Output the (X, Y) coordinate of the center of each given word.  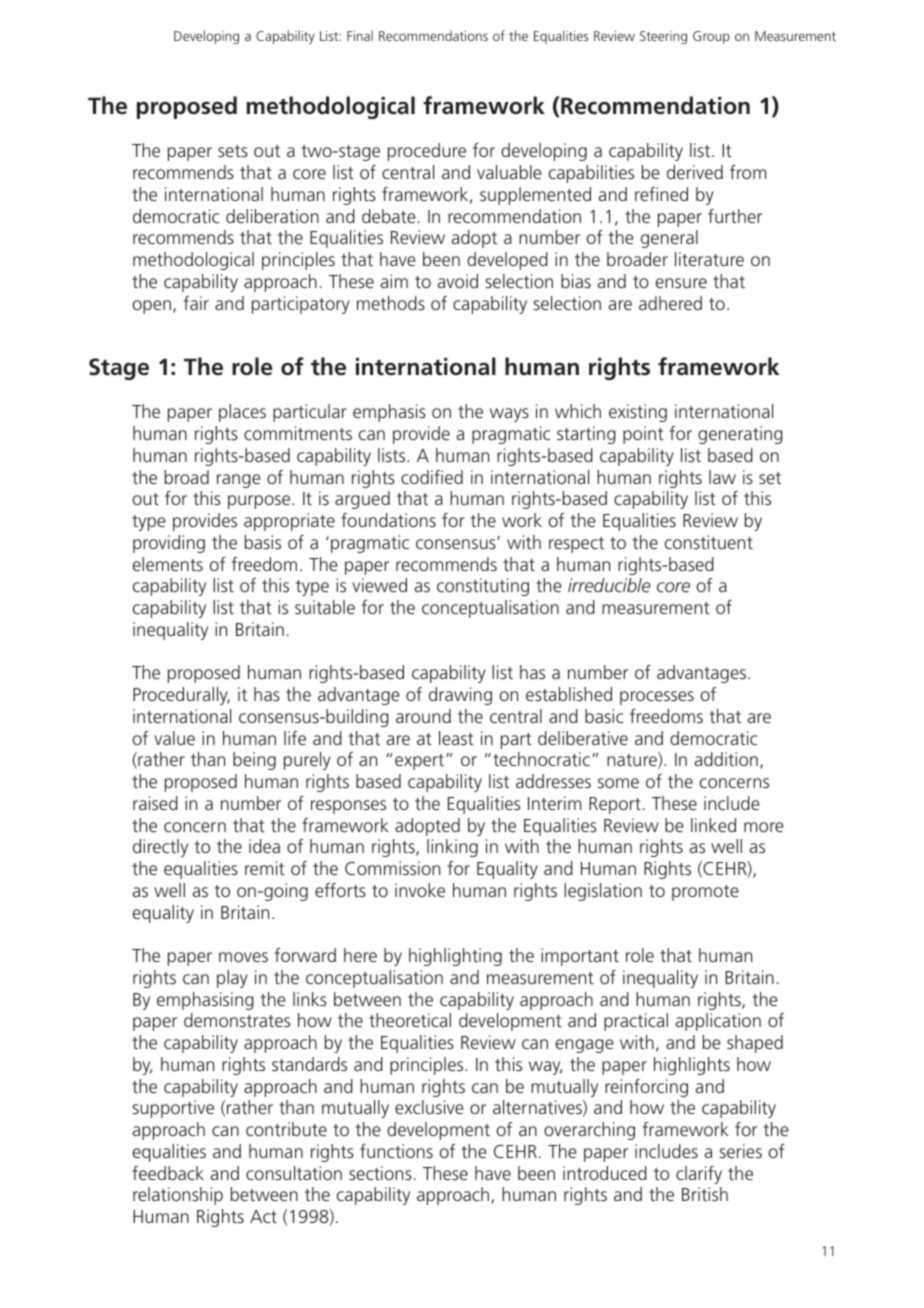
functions (396, 1151)
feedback (168, 1173)
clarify (699, 1175)
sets (233, 151)
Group (711, 37)
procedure (427, 152)
